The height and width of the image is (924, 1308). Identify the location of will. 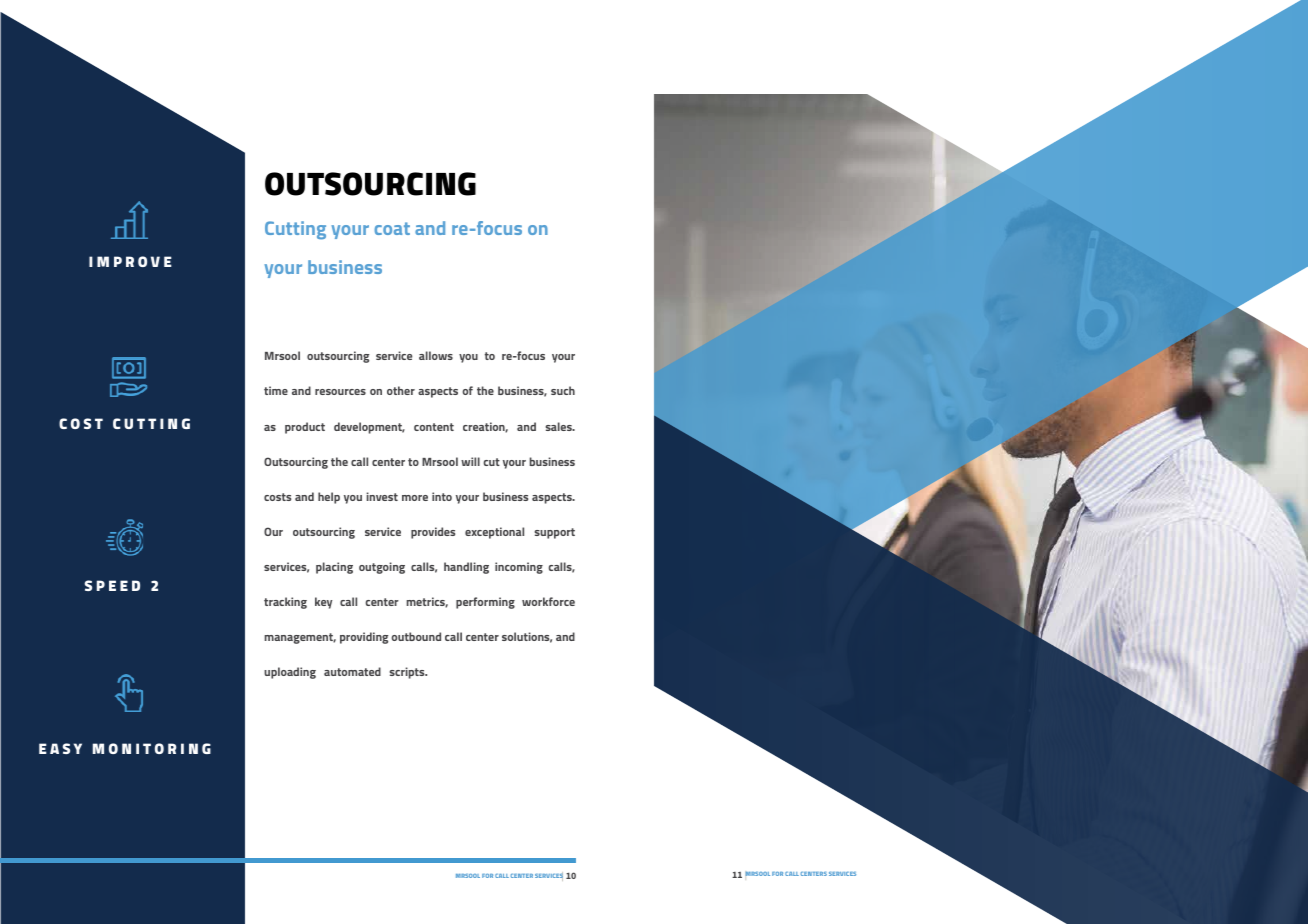
(470, 461).
